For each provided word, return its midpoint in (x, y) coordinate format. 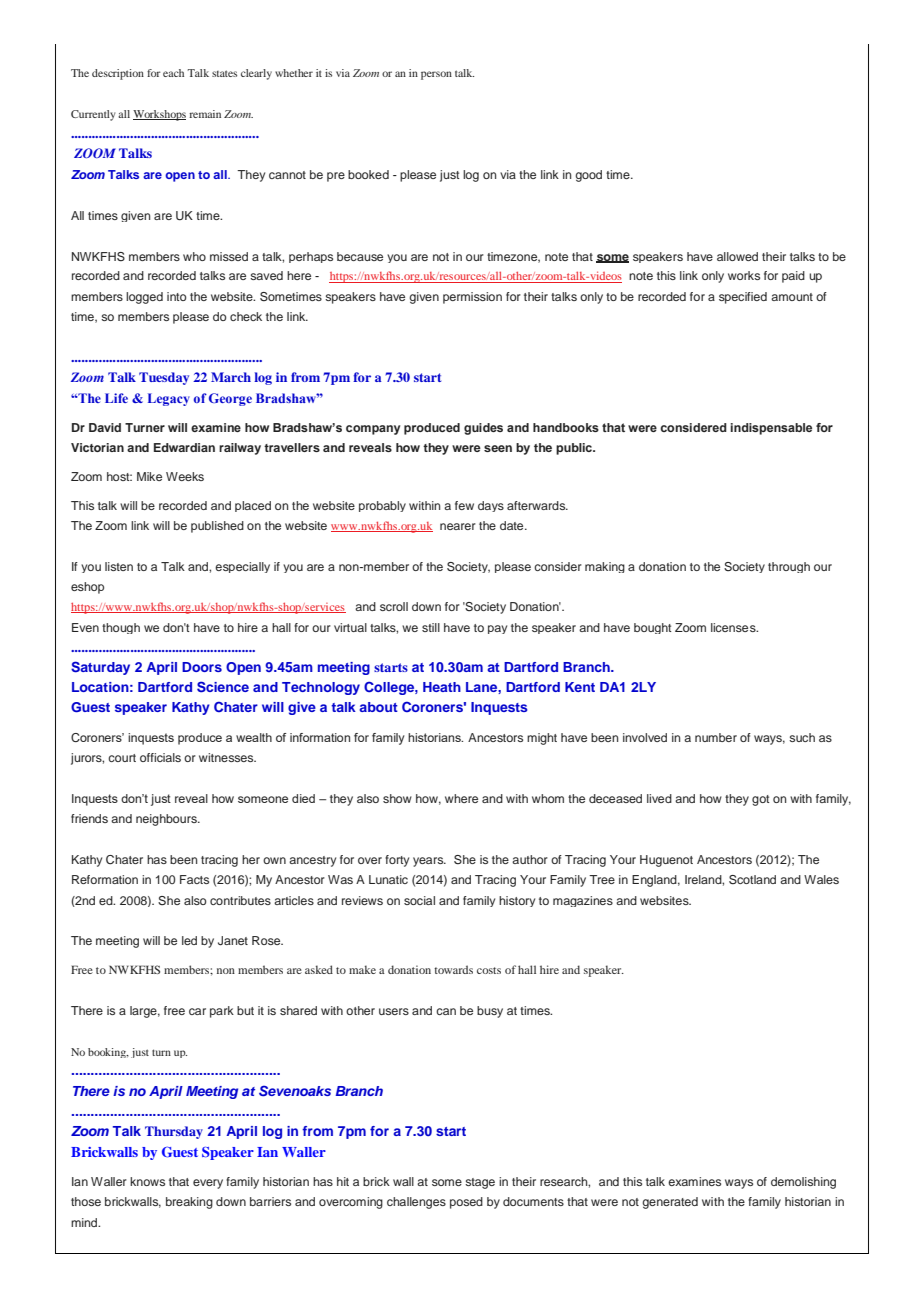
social (419, 900)
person (436, 75)
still (431, 627)
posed (466, 1203)
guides (483, 429)
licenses (734, 627)
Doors (202, 667)
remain (205, 114)
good (588, 176)
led (189, 940)
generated (670, 1203)
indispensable (771, 429)
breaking (189, 1203)
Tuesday (164, 378)
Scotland (752, 880)
